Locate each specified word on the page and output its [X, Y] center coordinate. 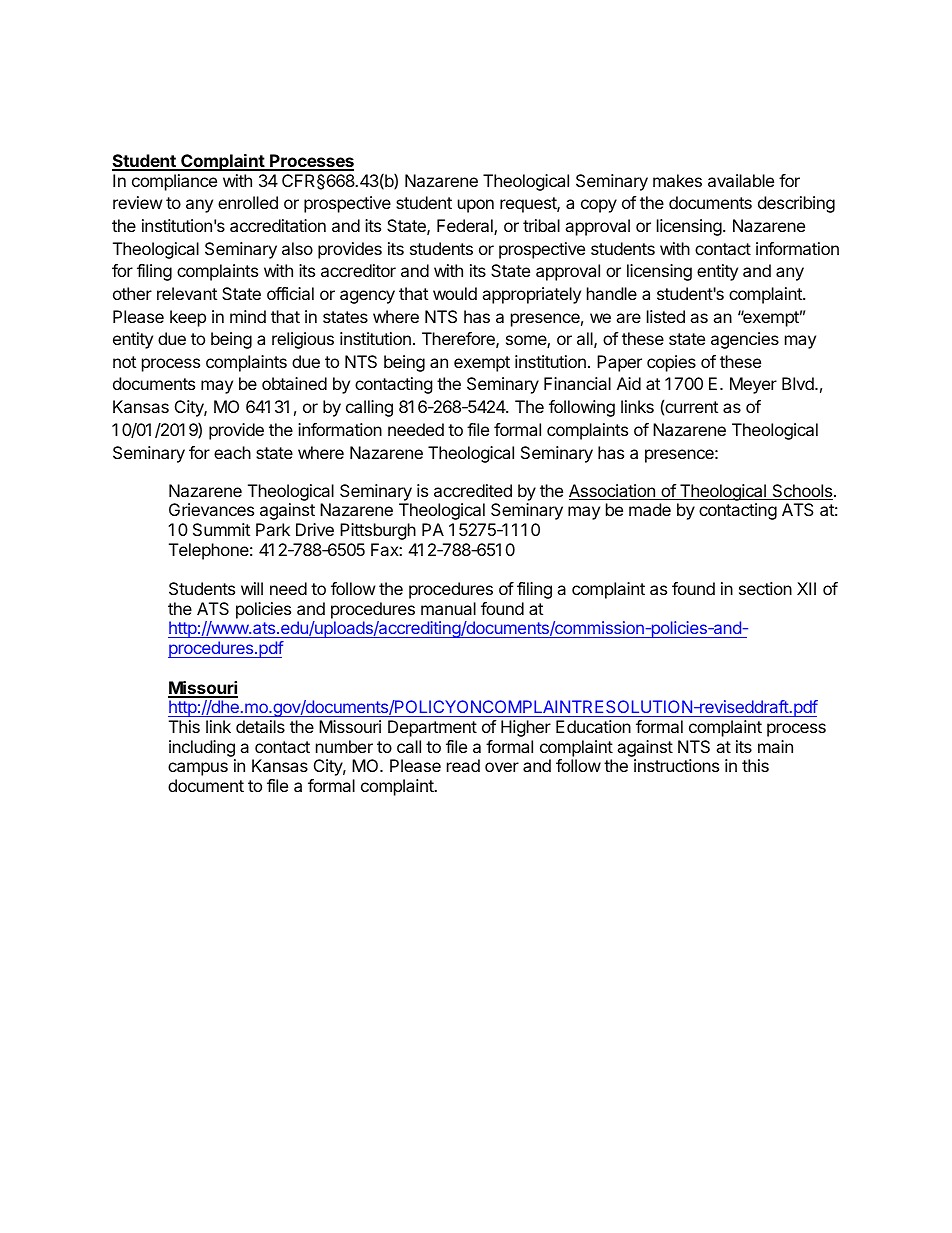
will [252, 588]
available [741, 180]
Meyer [753, 385]
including [202, 748]
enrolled [248, 202]
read [463, 765]
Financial [577, 383]
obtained [294, 383]
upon [476, 206]
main [775, 746]
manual [448, 608]
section [765, 588]
